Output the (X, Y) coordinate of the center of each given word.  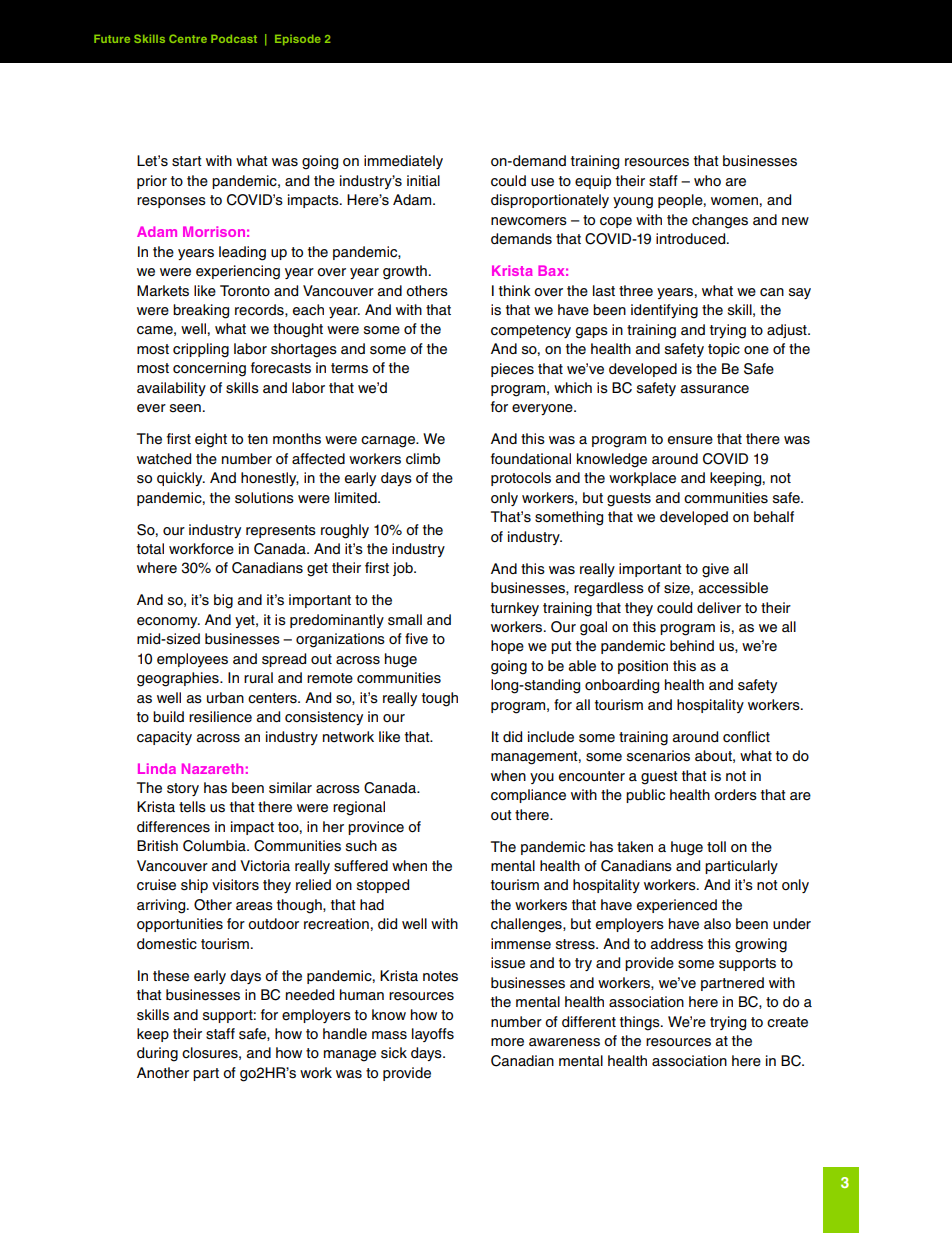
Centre (188, 38)
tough (440, 699)
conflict (746, 737)
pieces (512, 370)
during (157, 1054)
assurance (714, 389)
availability (171, 389)
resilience (220, 717)
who (707, 180)
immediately (403, 162)
